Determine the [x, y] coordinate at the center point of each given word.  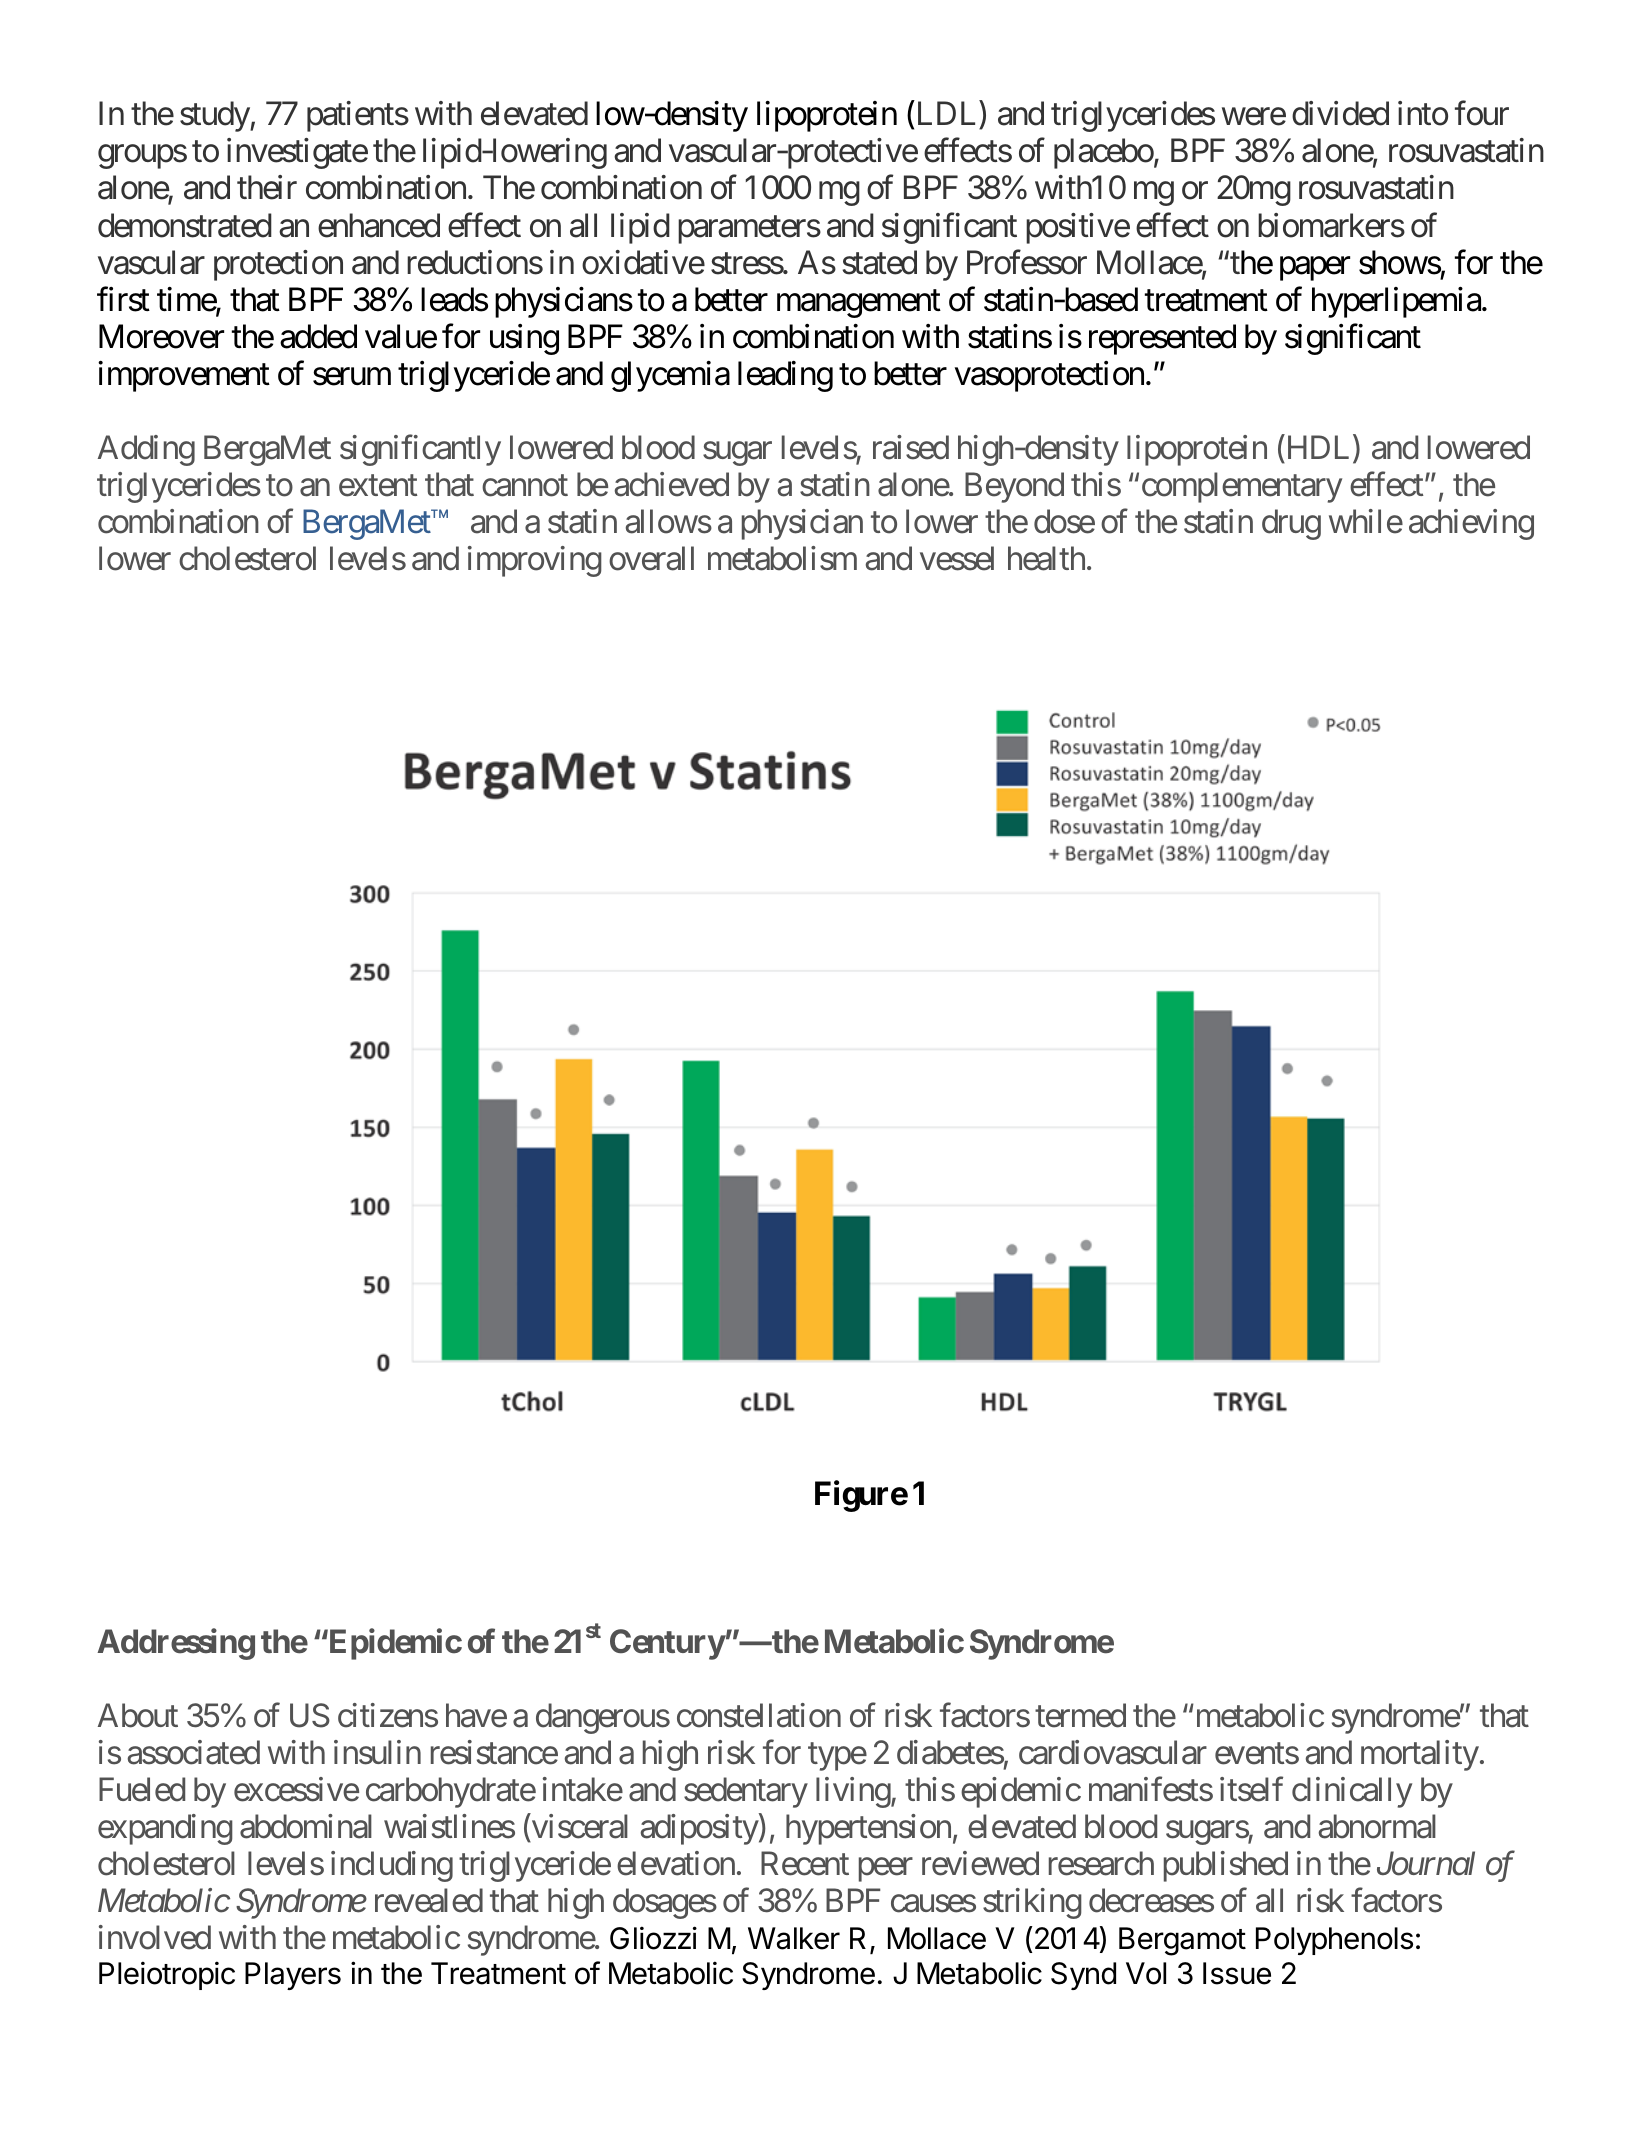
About [138, 1715]
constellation [759, 1715]
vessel [957, 558]
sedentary [746, 1792]
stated [879, 262]
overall [651, 558]
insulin [377, 1752]
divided [1340, 113]
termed [1080, 1715]
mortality [1420, 1755]
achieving [1471, 524]
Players [293, 1976]
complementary [1242, 487]
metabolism [782, 558]
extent [378, 486]
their [267, 187]
